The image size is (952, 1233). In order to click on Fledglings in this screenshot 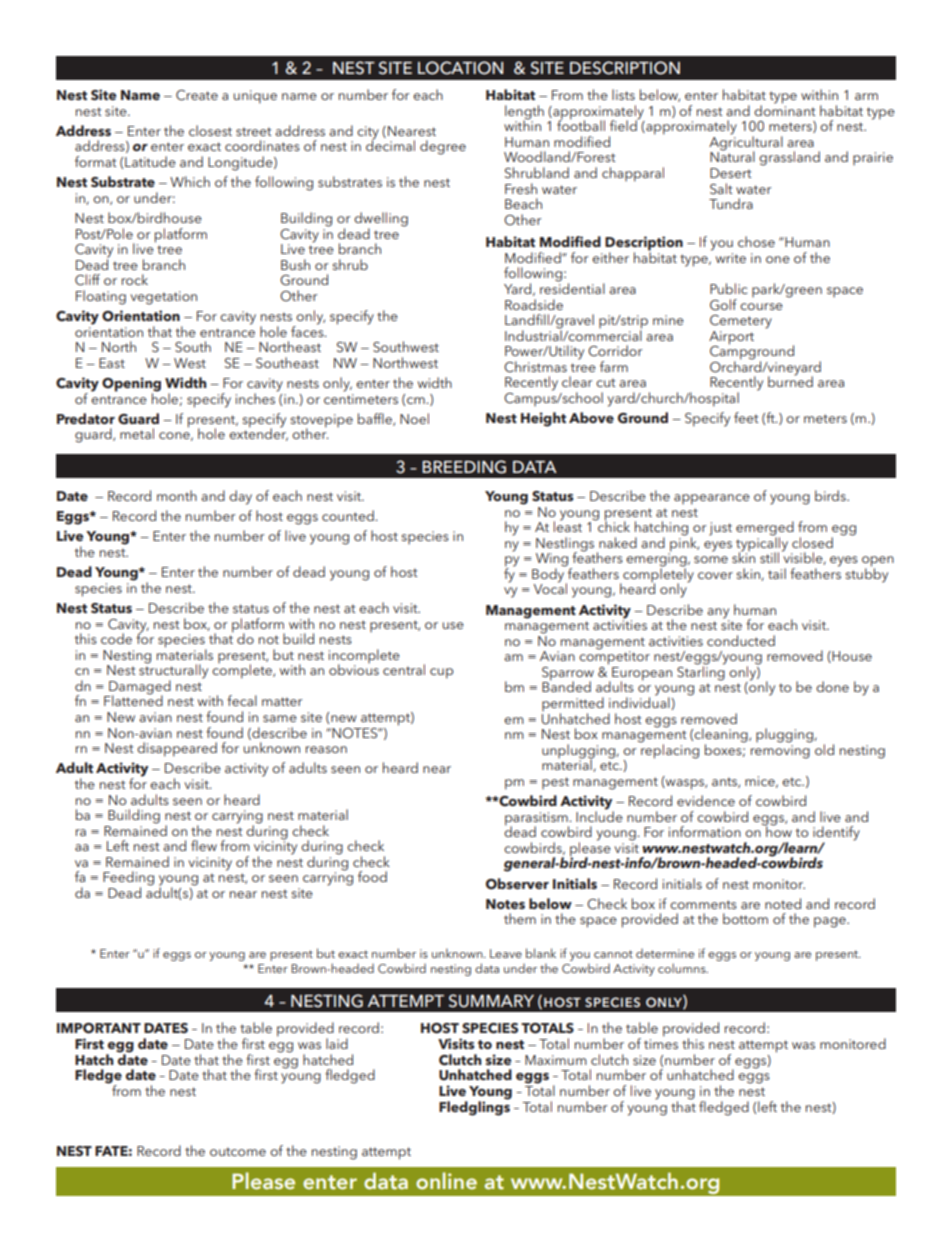, I will do `click(474, 1107)`.
